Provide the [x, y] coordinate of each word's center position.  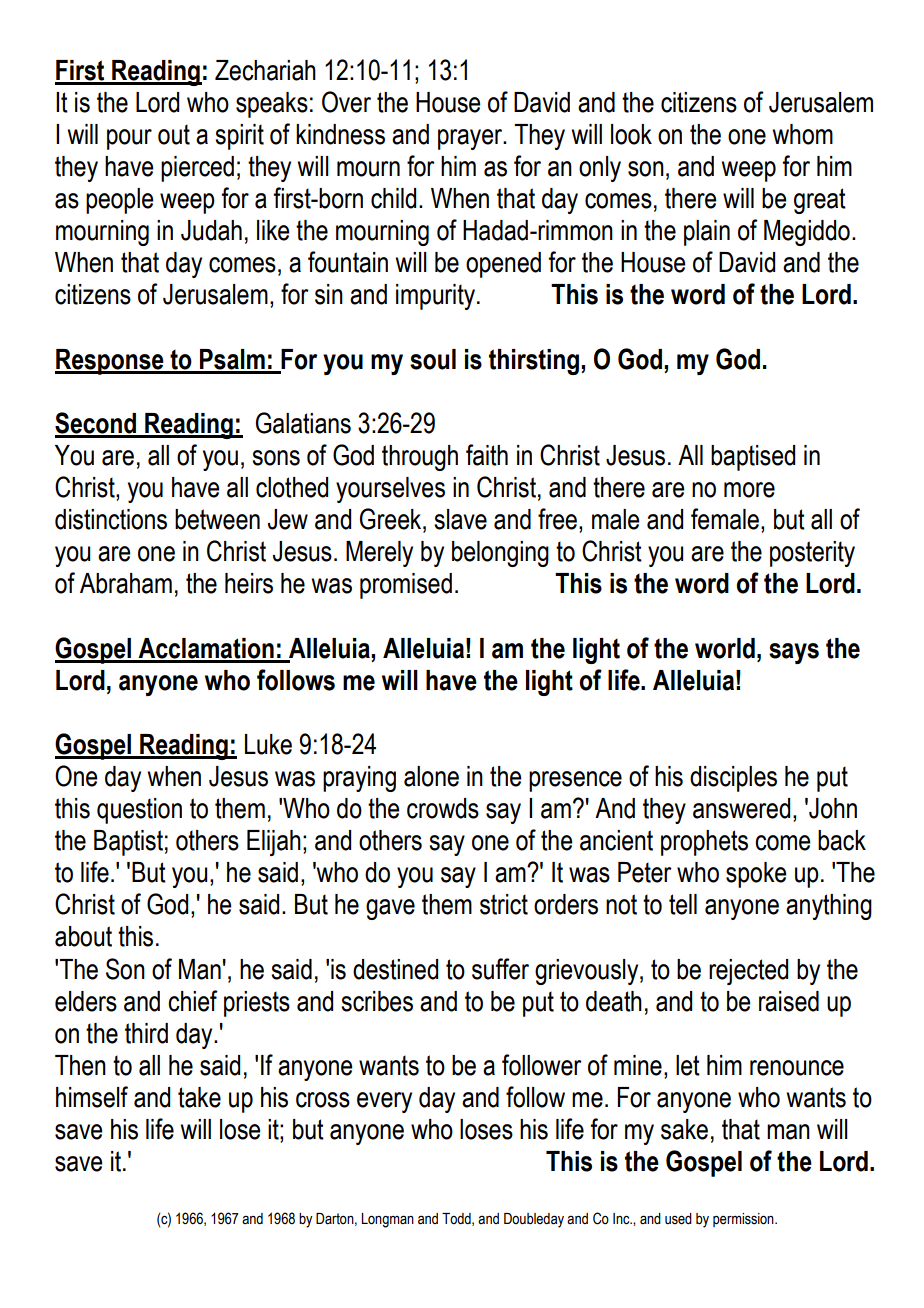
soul [433, 359]
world [725, 648]
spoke [756, 875]
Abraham [126, 583]
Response [110, 362]
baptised [753, 458]
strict [504, 904]
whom [803, 134]
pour [129, 139]
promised [406, 586]
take [199, 1097]
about [83, 936]
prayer [471, 139]
